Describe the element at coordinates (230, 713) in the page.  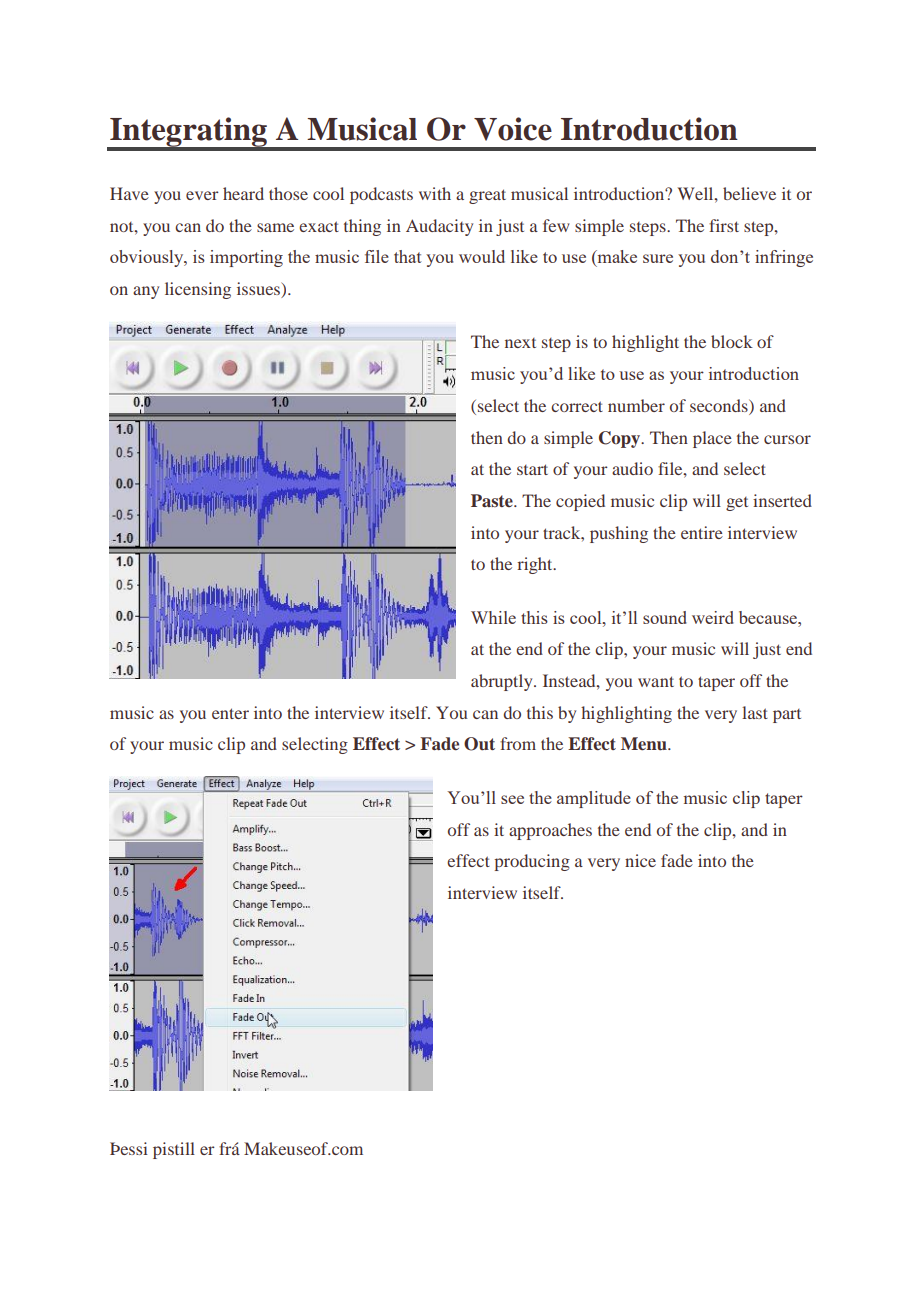
I see `enter` at that location.
